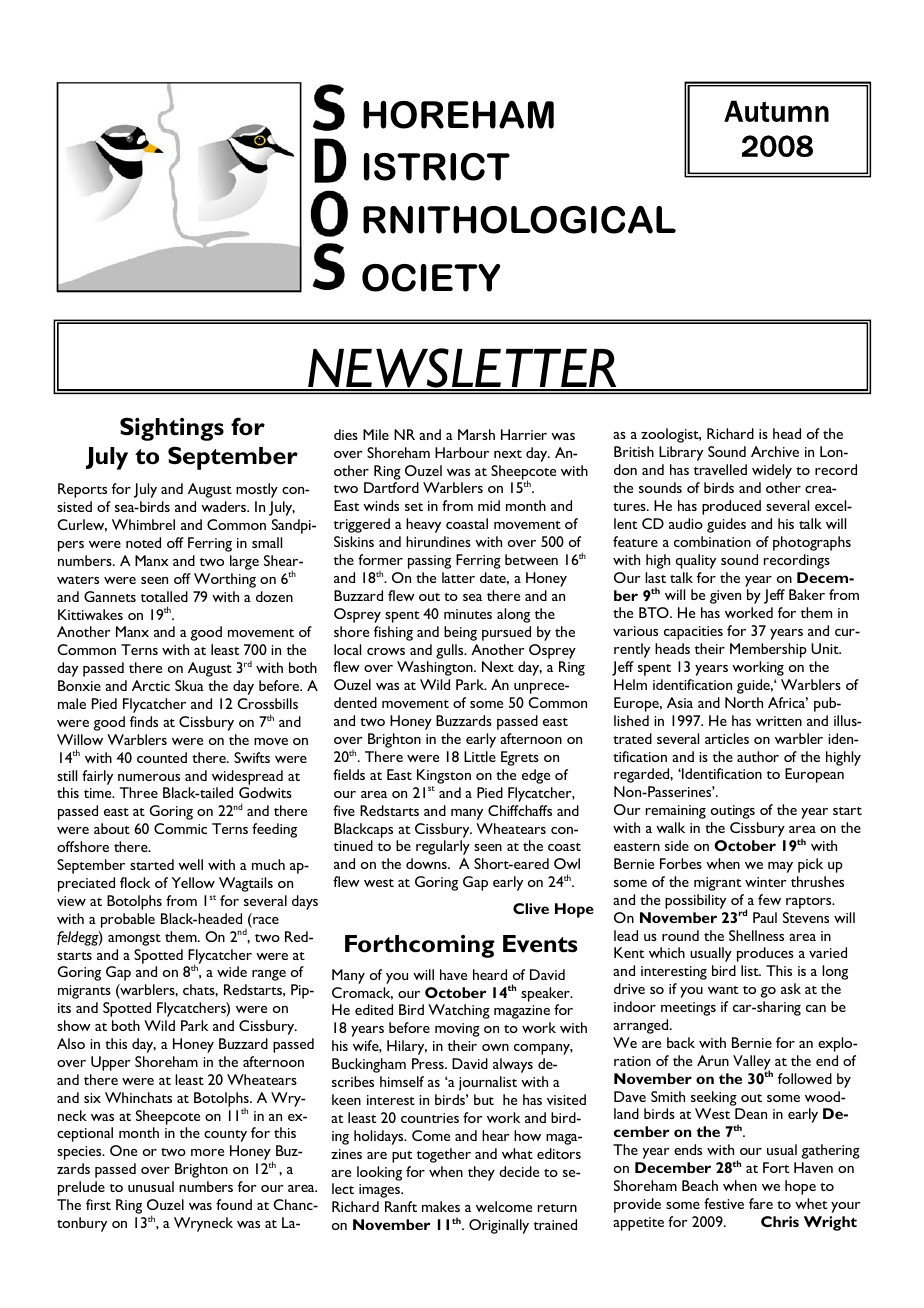  Describe the element at coordinates (531, 908) in the document. I see `Clive` at that location.
